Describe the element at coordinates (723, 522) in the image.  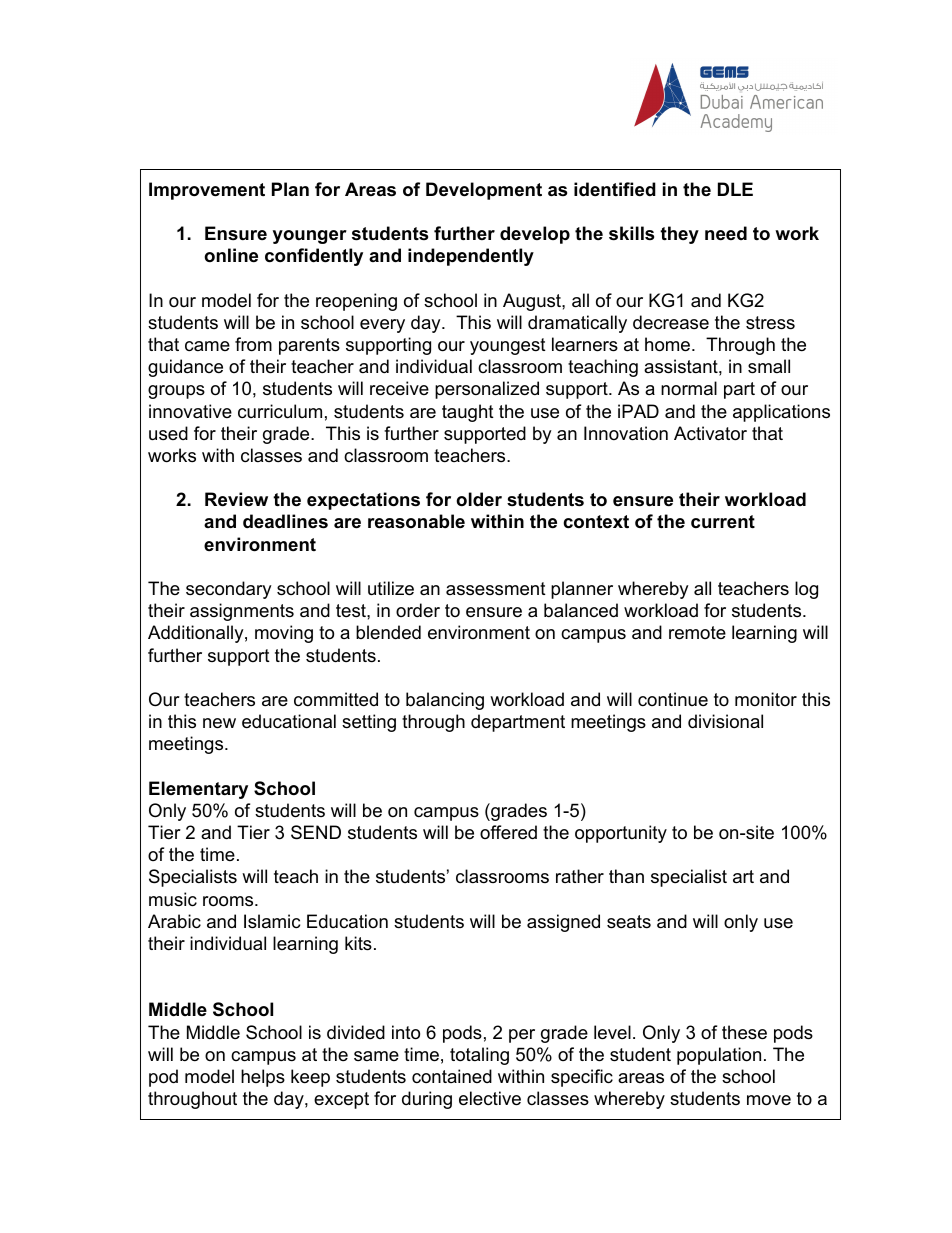
I see `current` at that location.
